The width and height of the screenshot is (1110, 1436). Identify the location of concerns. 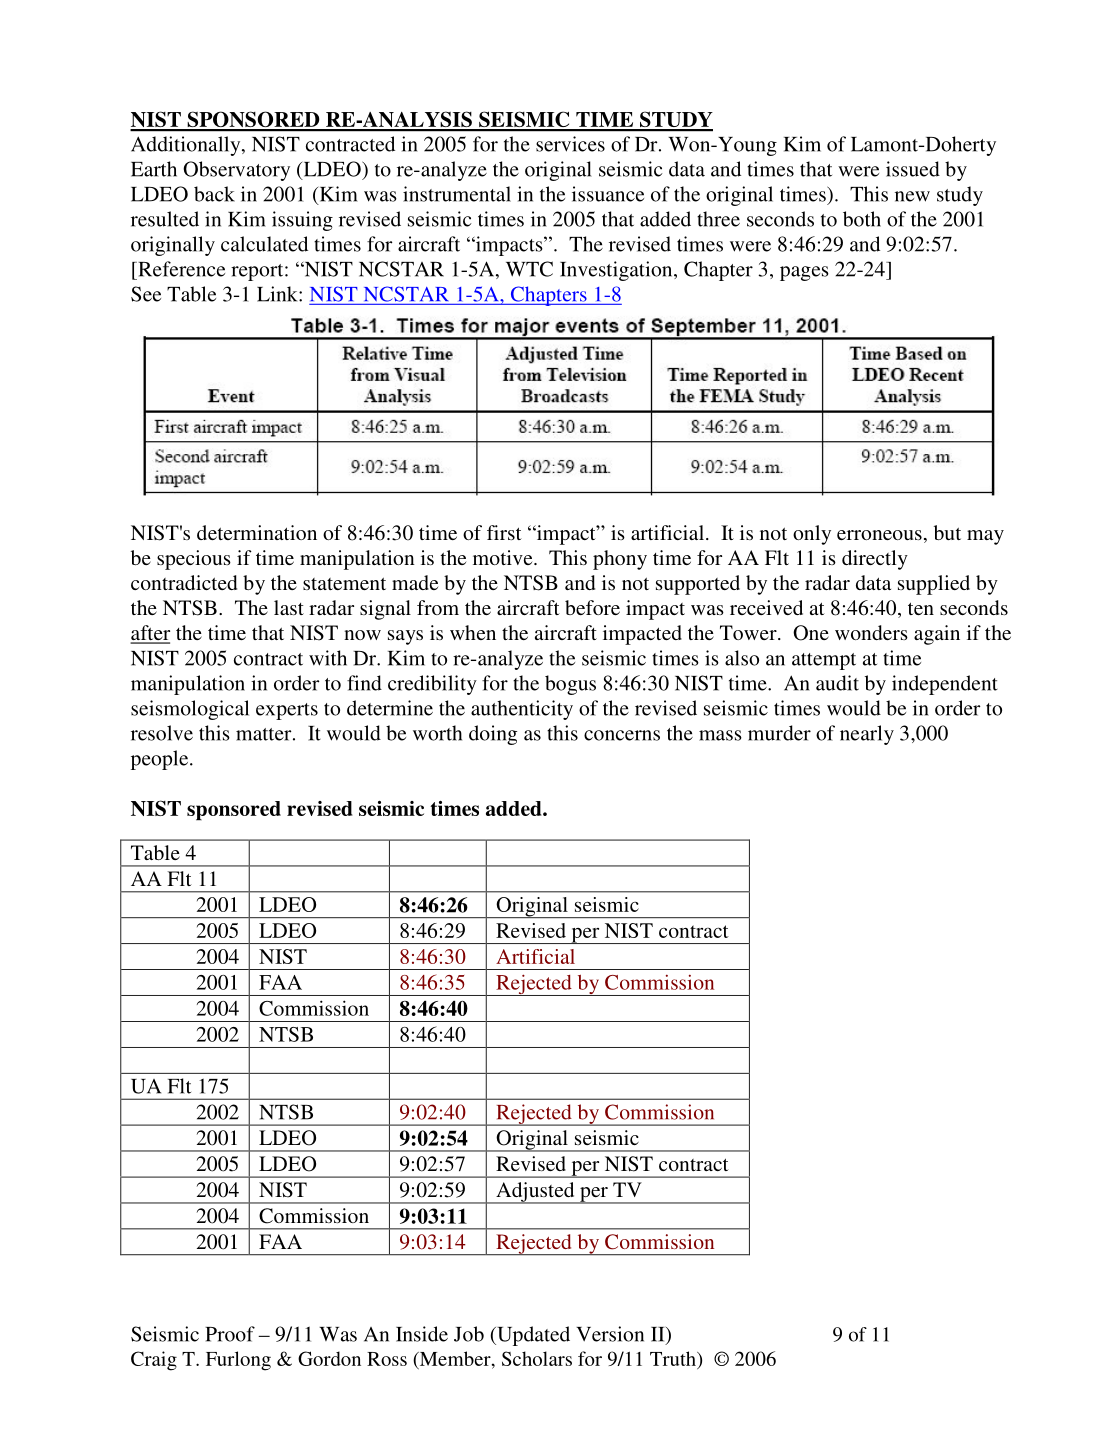
(622, 735).
